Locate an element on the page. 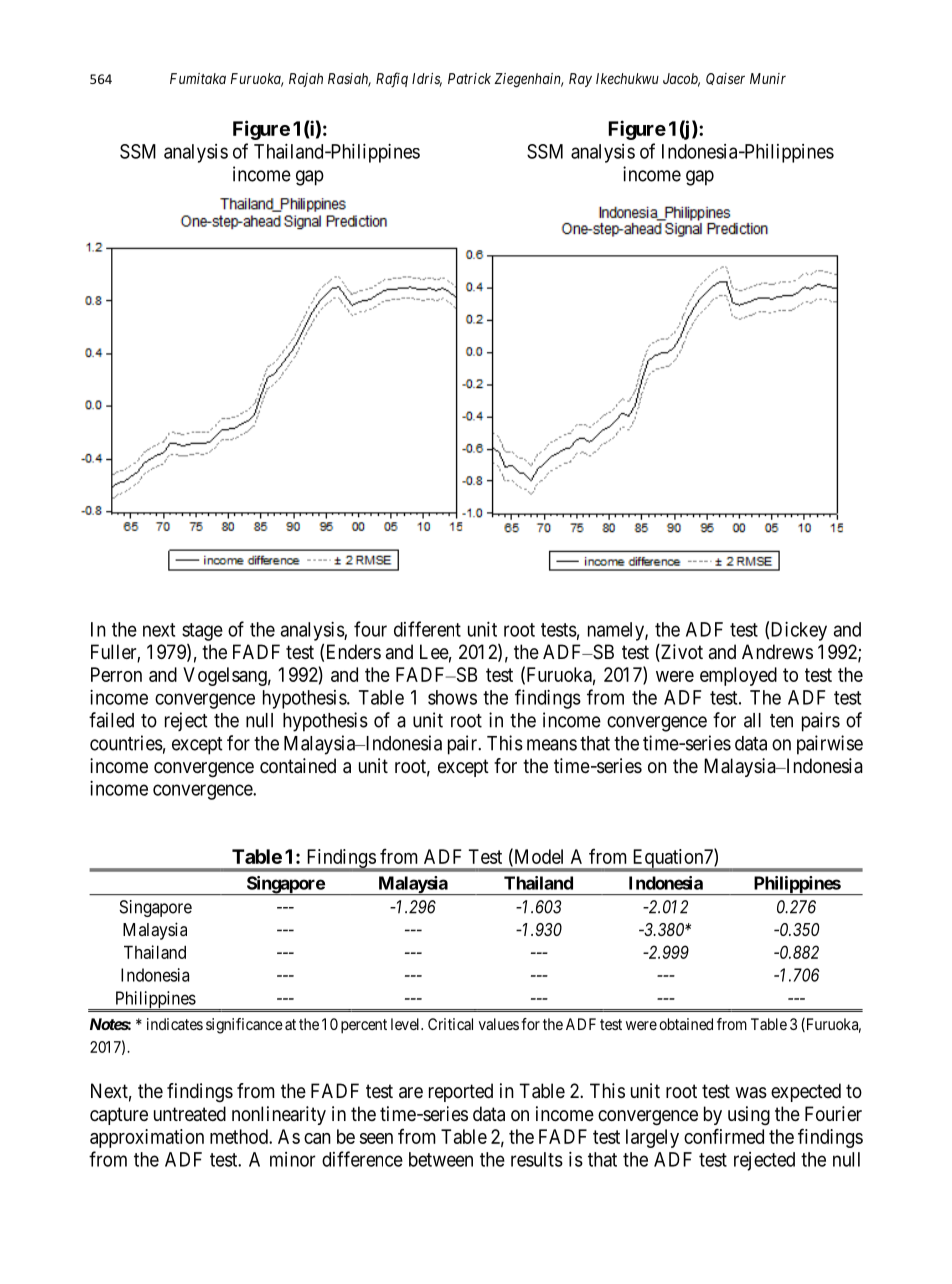 This page has width=952, height=1284. namely is located at coordinates (617, 631).
